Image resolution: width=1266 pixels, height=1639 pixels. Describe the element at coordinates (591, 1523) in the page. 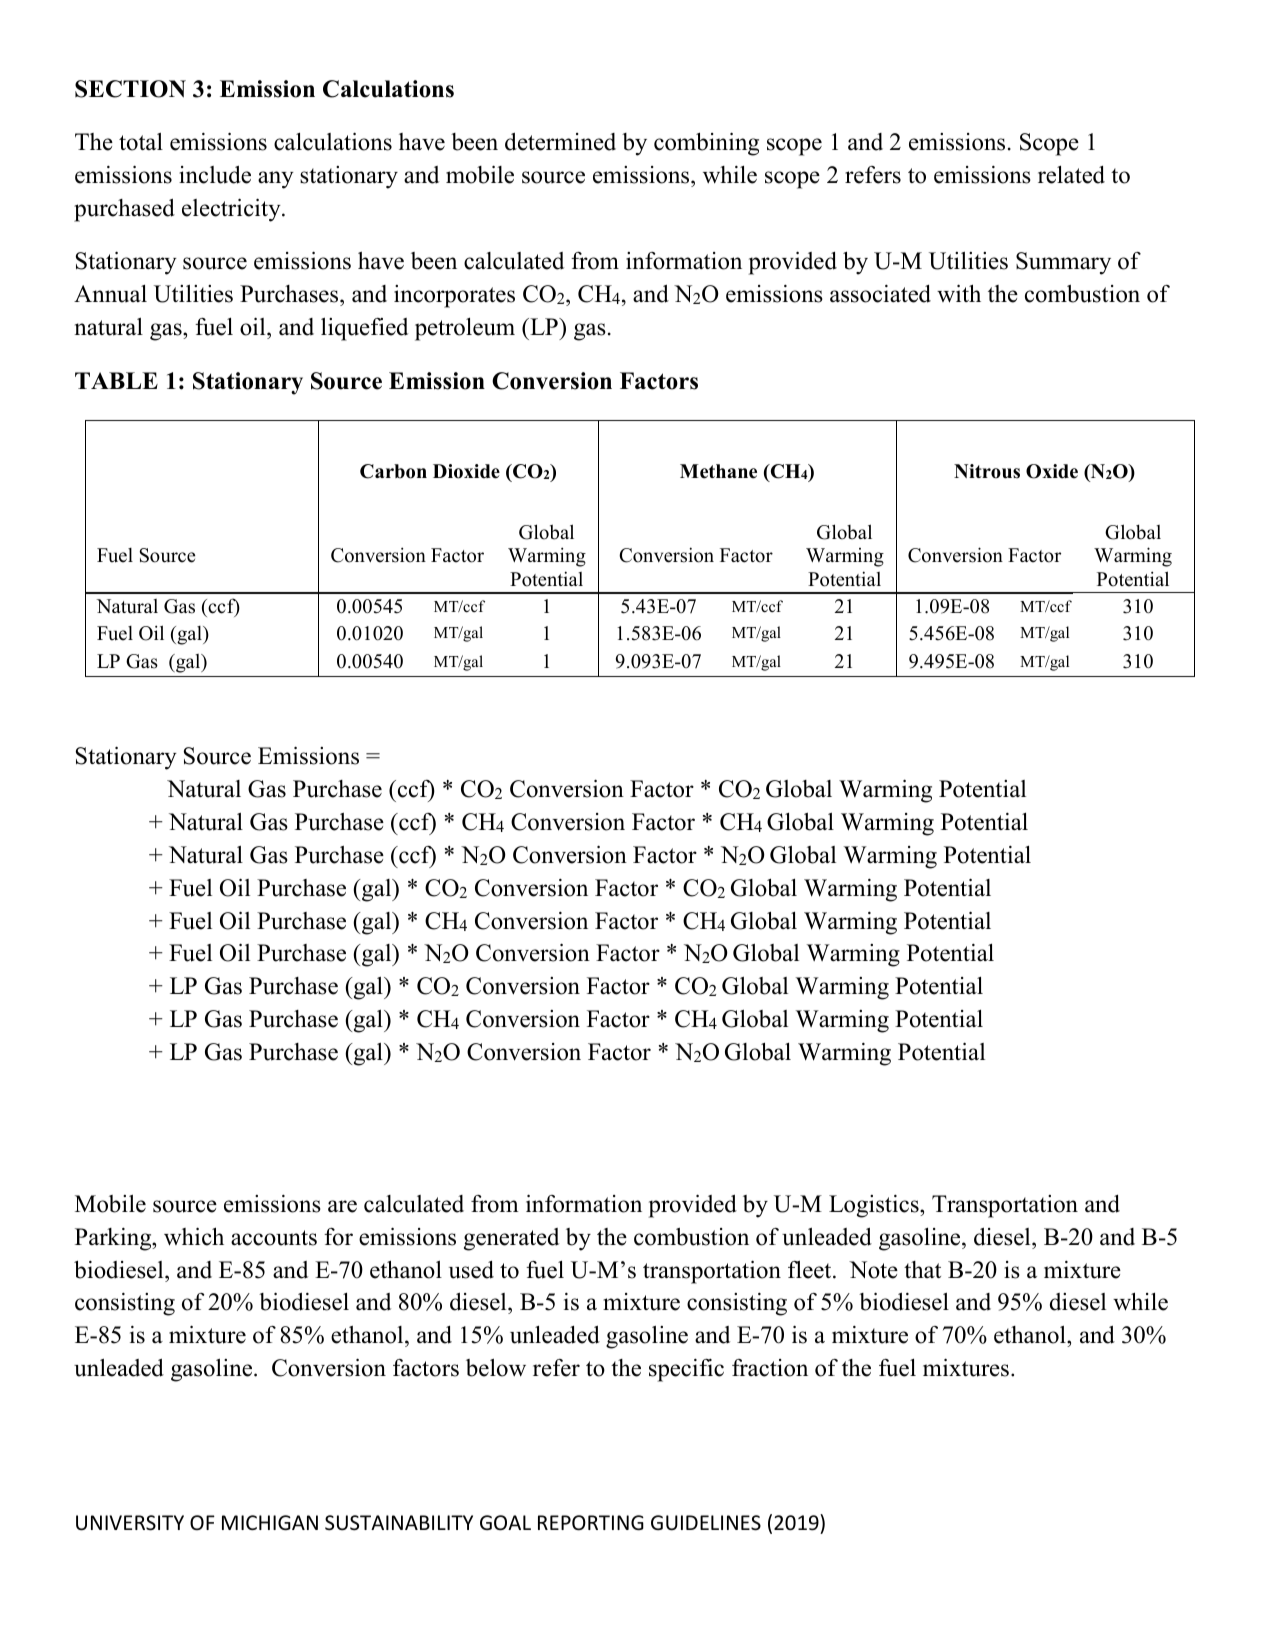

I see `REPORTING` at that location.
